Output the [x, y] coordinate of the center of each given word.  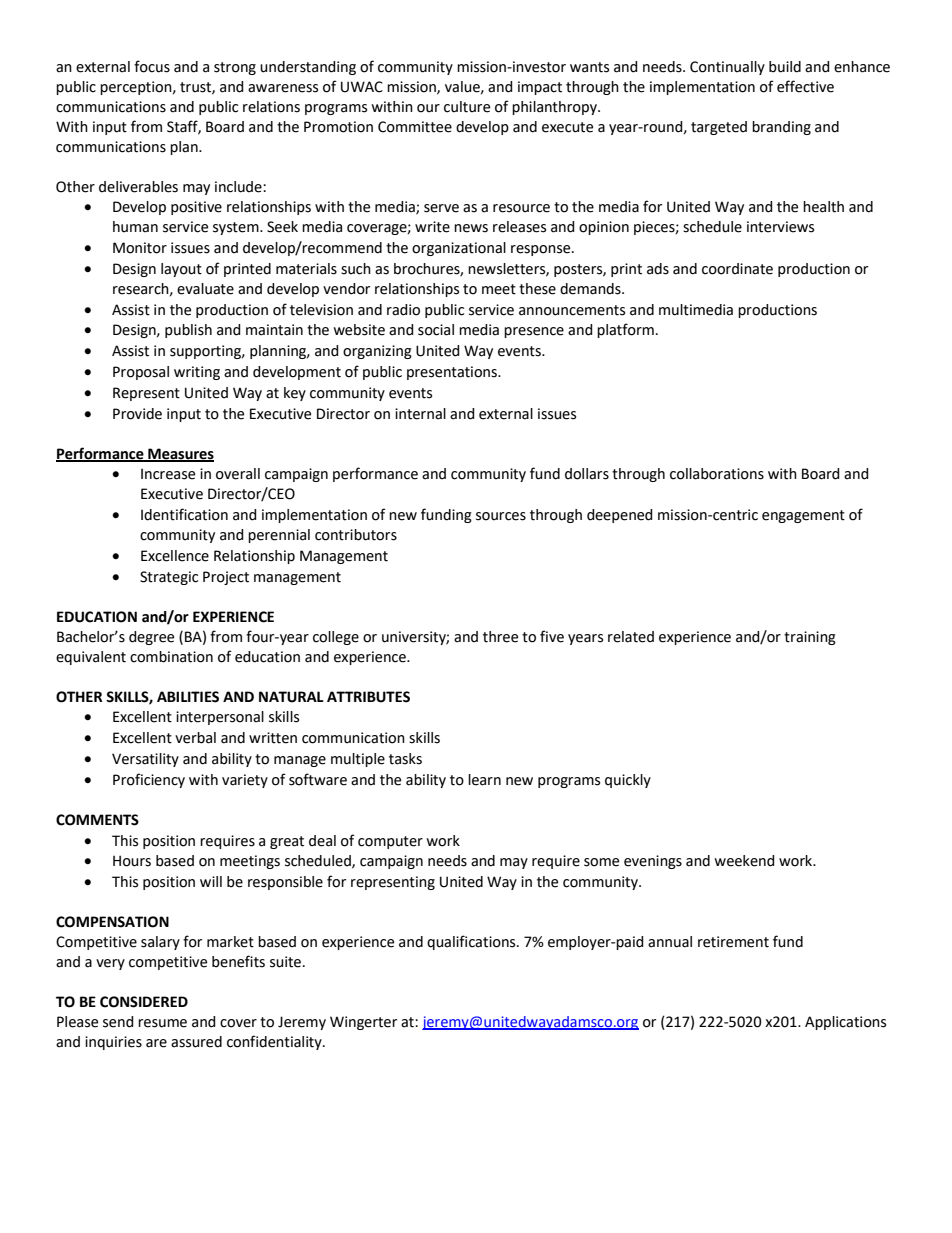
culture [467, 107]
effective [805, 86]
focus [152, 66]
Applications [845, 1023]
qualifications [472, 942]
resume [162, 1023]
